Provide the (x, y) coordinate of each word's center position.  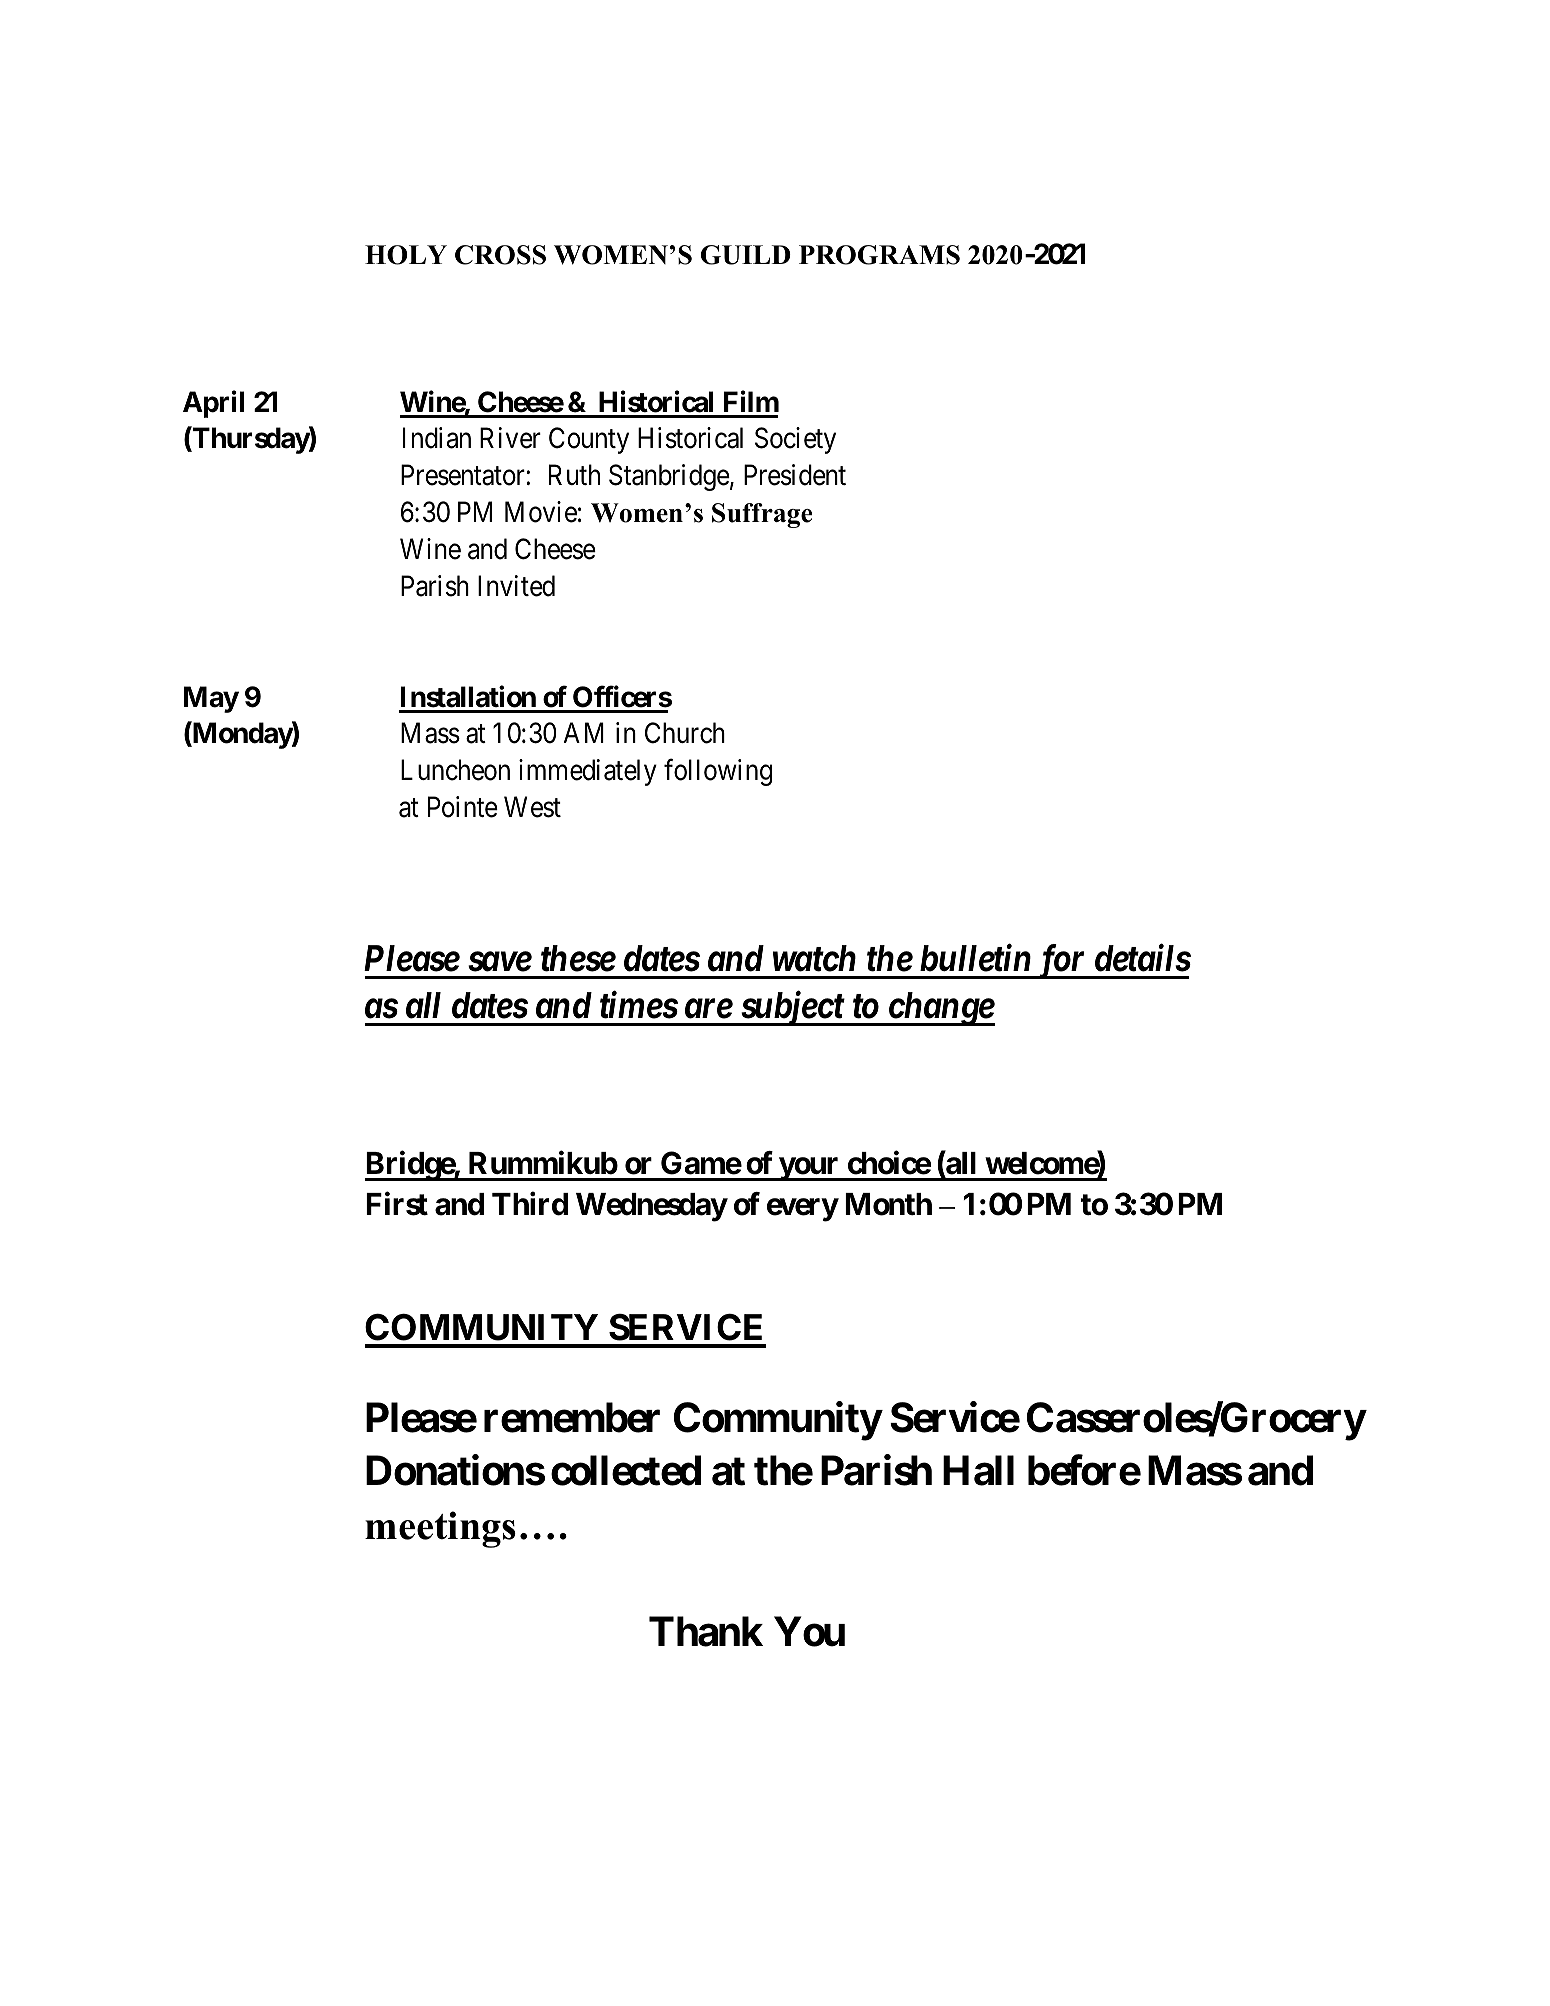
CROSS (500, 255)
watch (814, 958)
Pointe (463, 807)
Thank (706, 1632)
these (578, 958)
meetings (440, 1529)
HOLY (406, 255)
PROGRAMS (879, 255)
